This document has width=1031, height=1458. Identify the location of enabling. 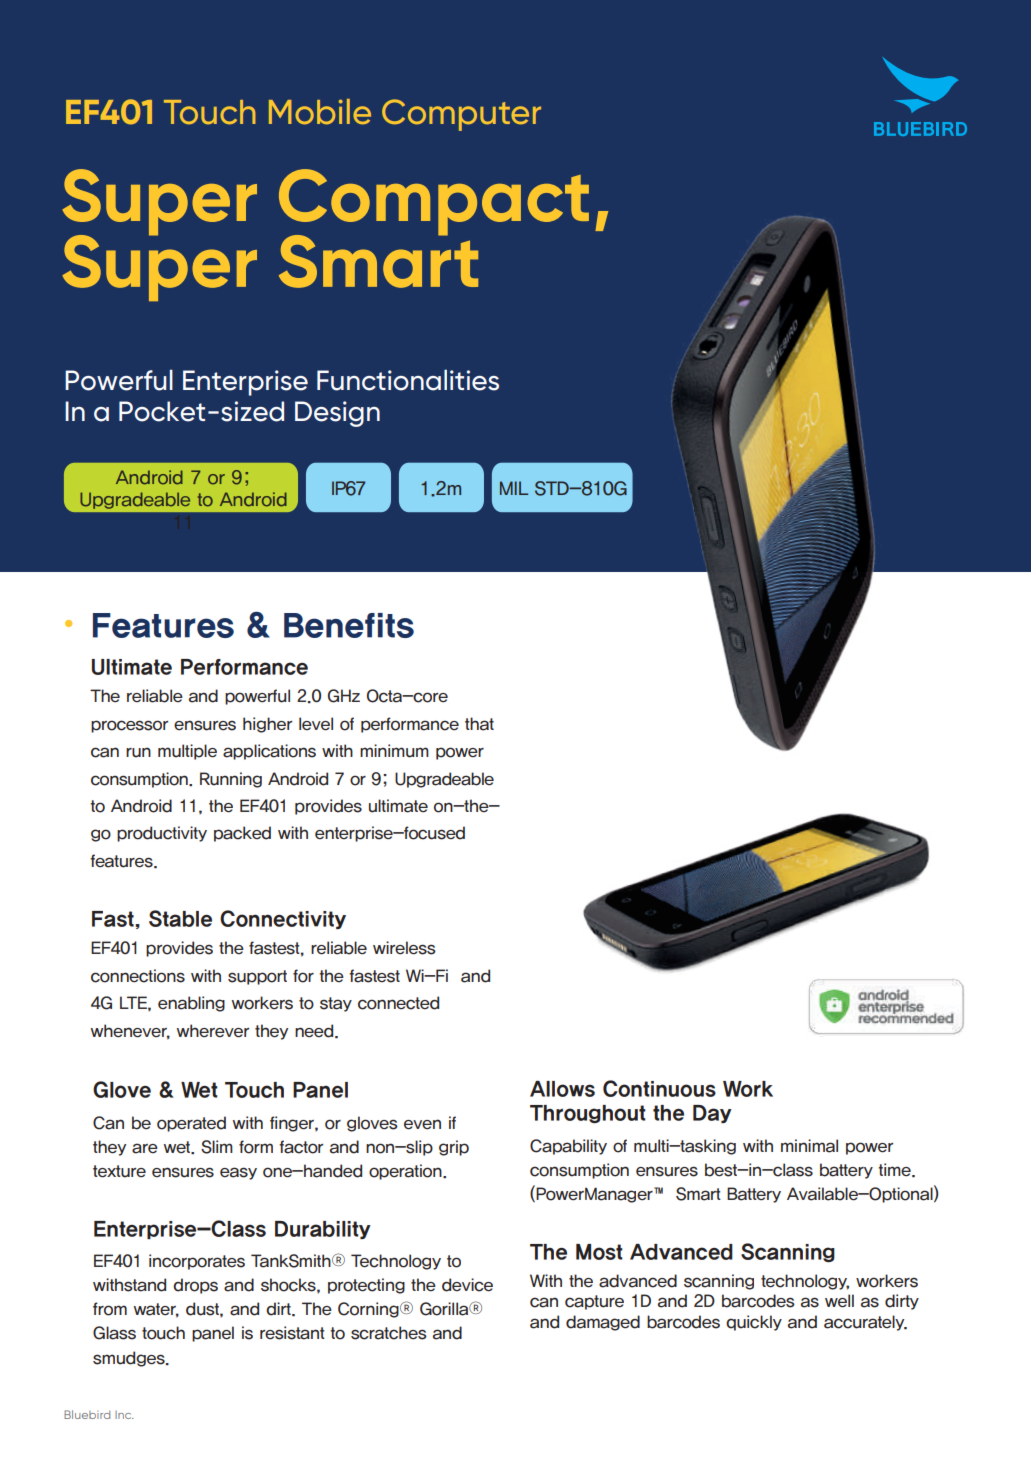
(191, 1004).
